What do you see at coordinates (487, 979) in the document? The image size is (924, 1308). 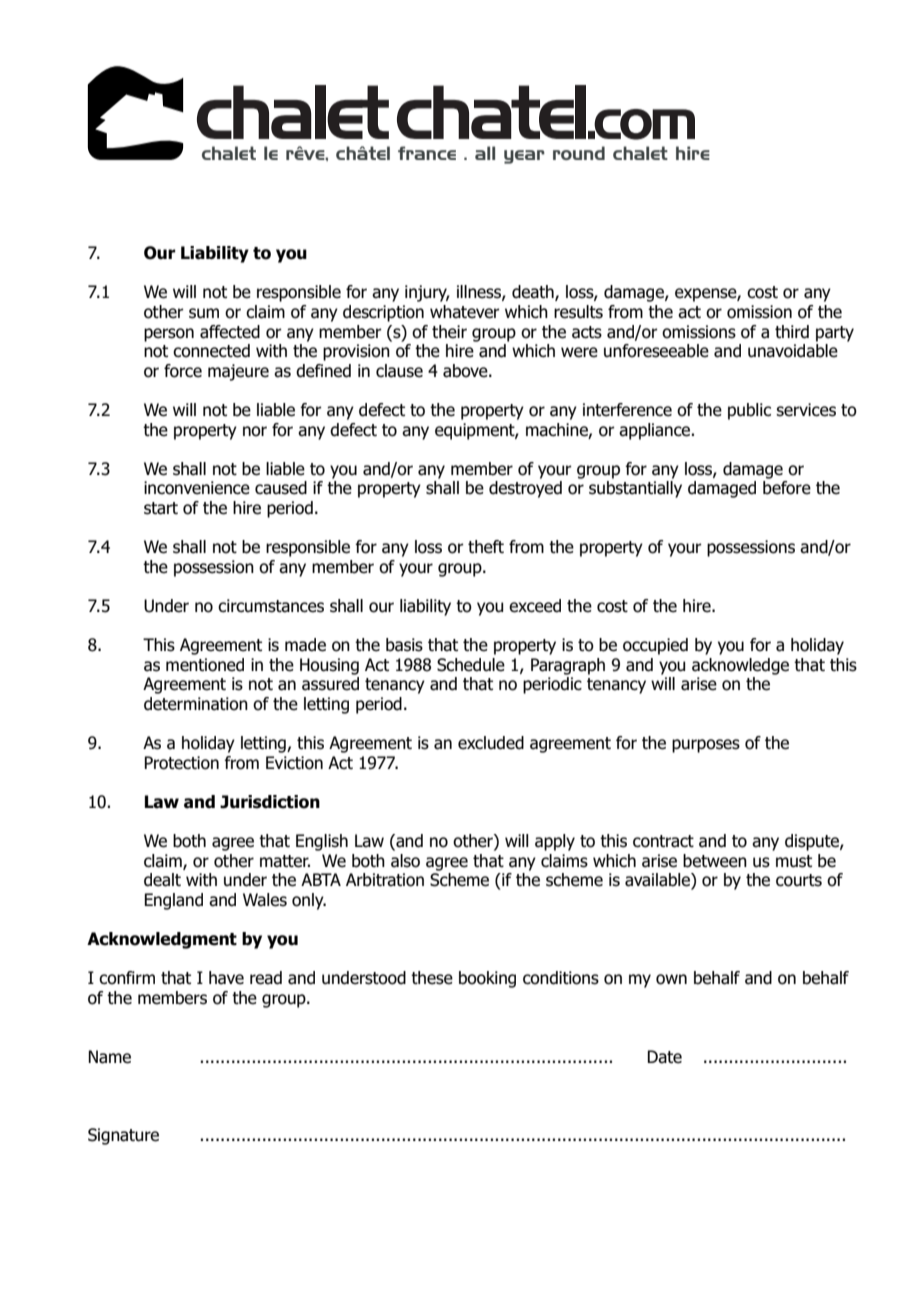 I see `booking` at bounding box center [487, 979].
